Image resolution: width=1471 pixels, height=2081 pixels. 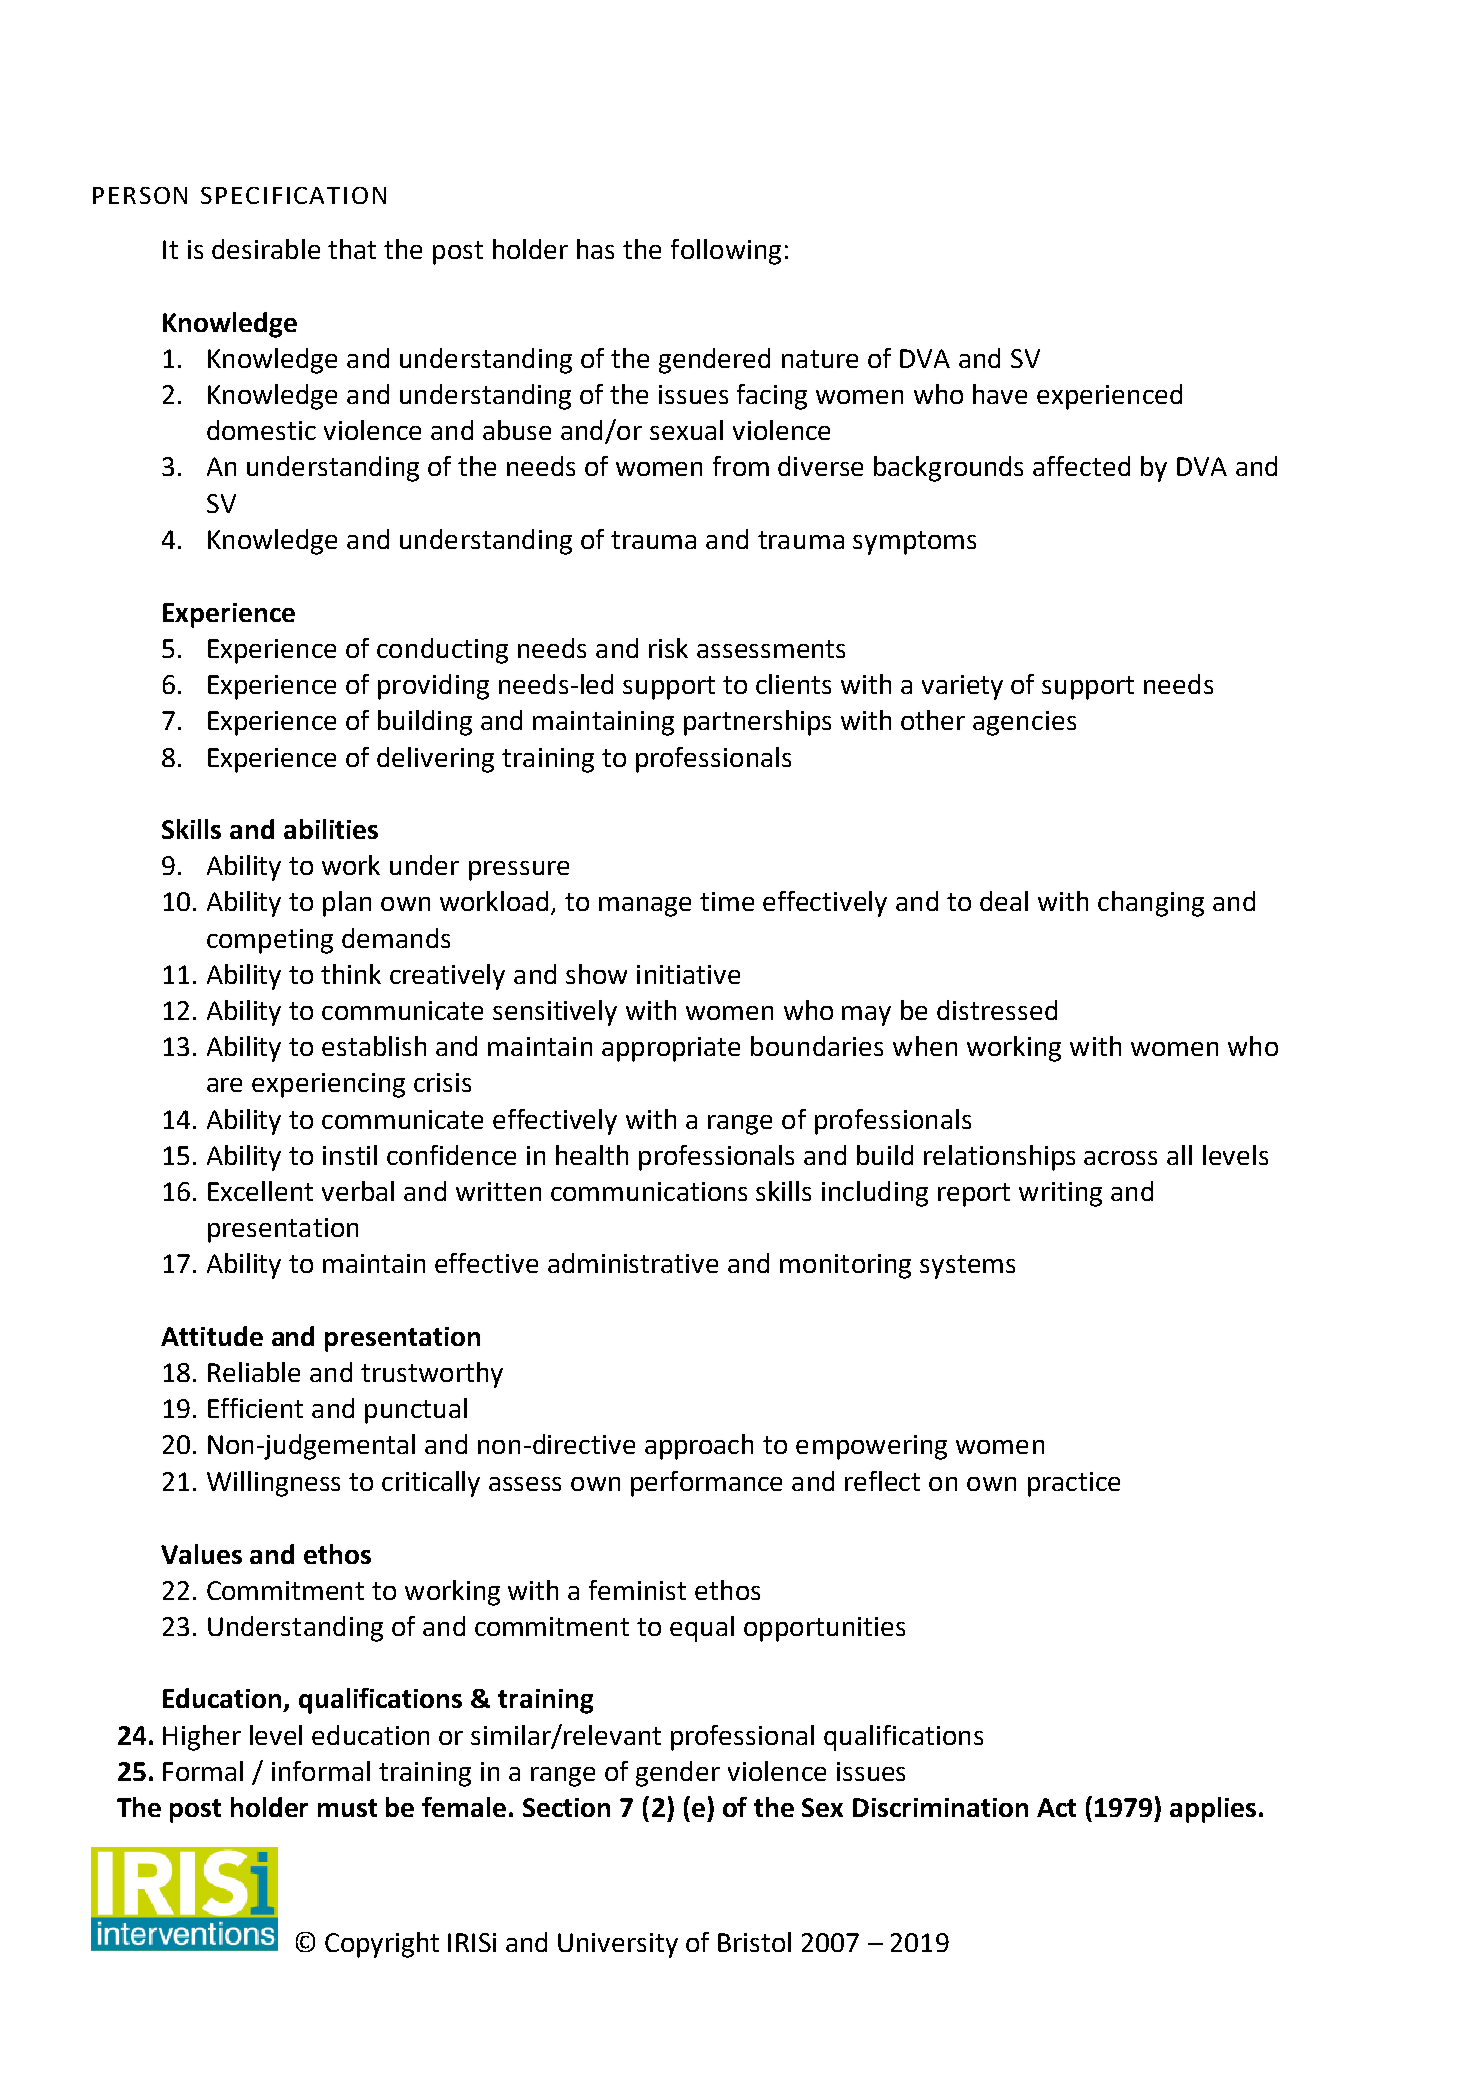 What do you see at coordinates (261, 430) in the screenshot?
I see `domestic` at bounding box center [261, 430].
